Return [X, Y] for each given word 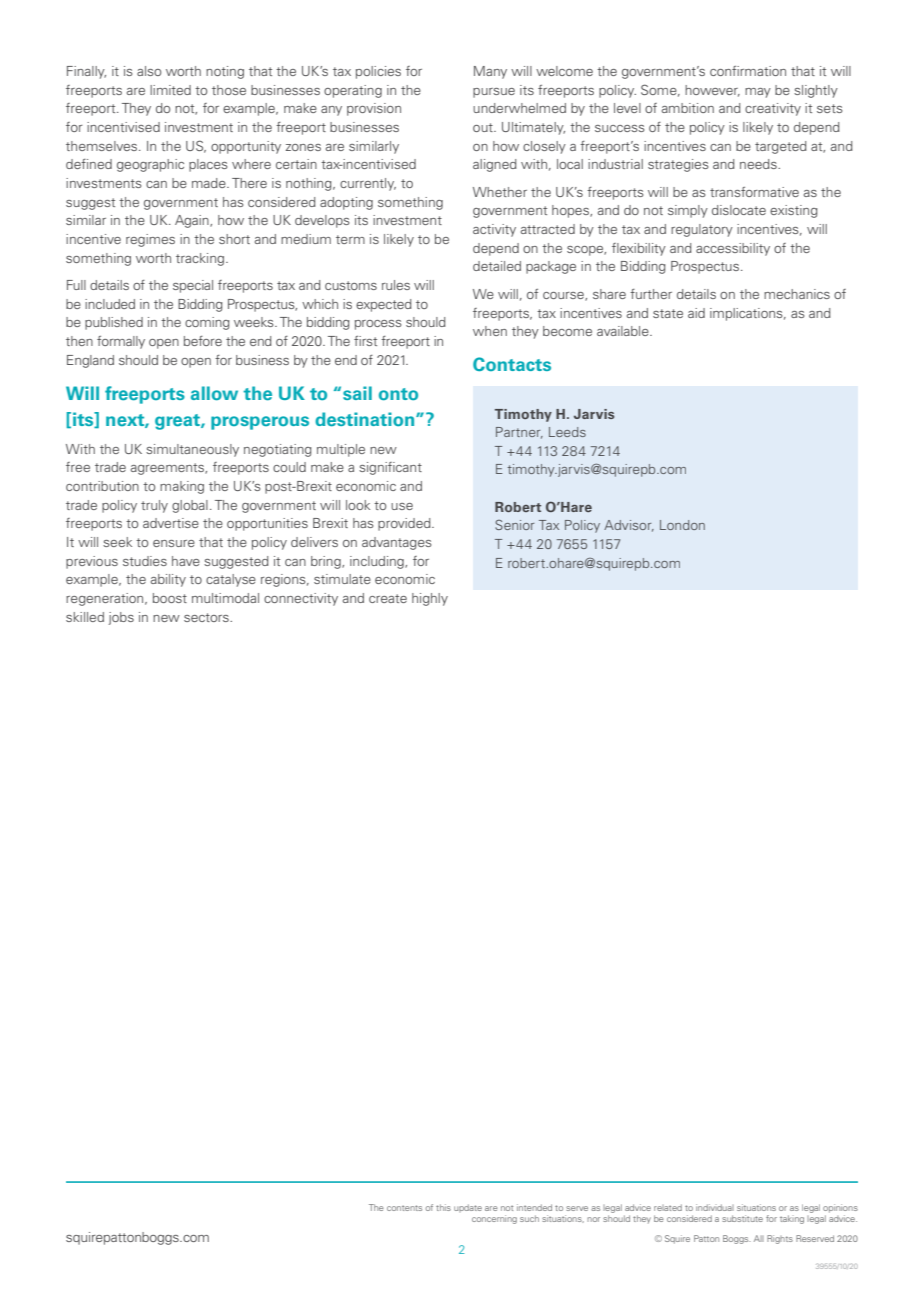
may [758, 93]
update [468, 1208]
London [682, 525]
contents [404, 1208]
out [484, 127]
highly [430, 599]
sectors [207, 617]
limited [170, 90]
